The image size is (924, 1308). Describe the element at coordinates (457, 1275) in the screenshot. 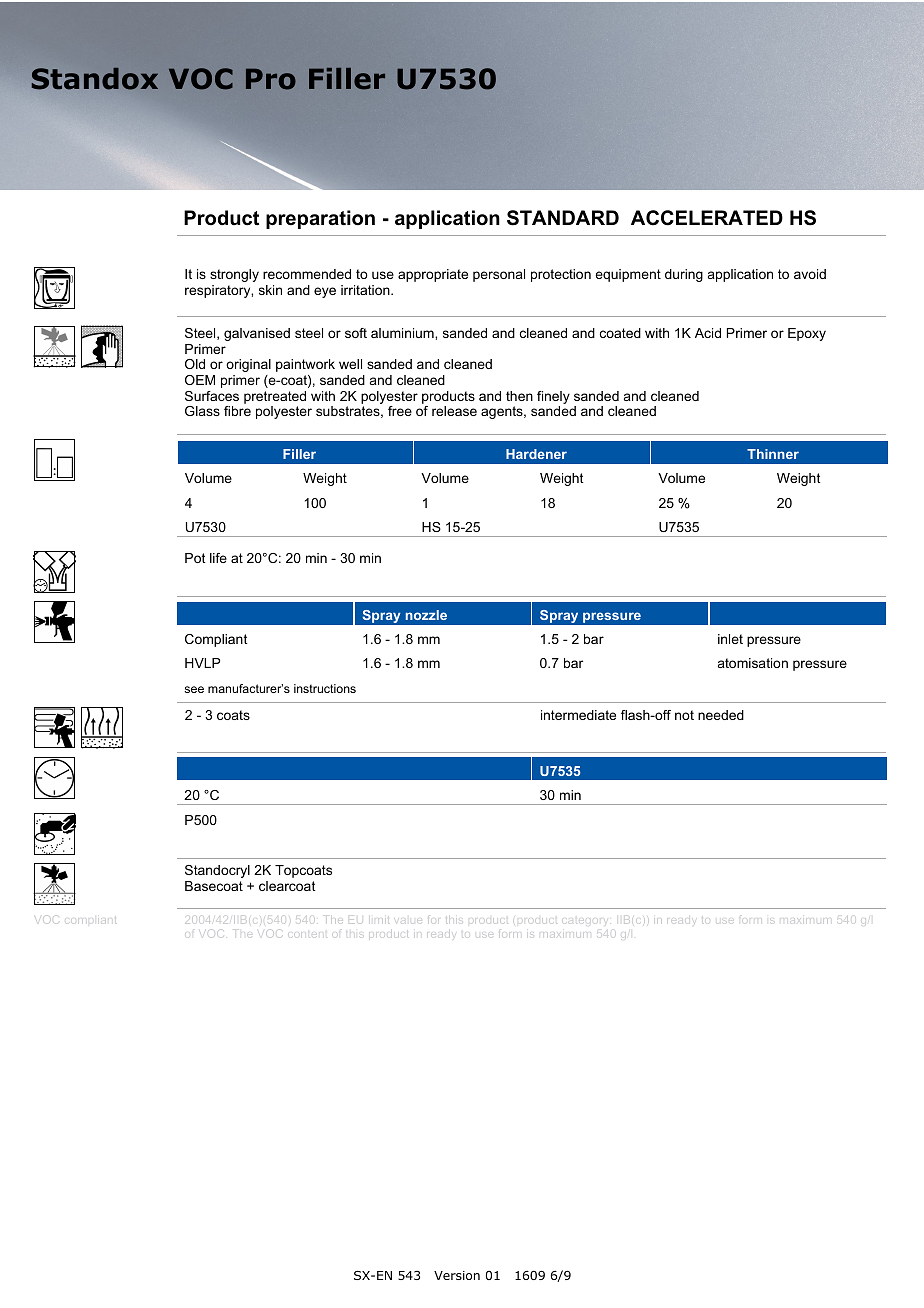

I see `Version` at that location.
